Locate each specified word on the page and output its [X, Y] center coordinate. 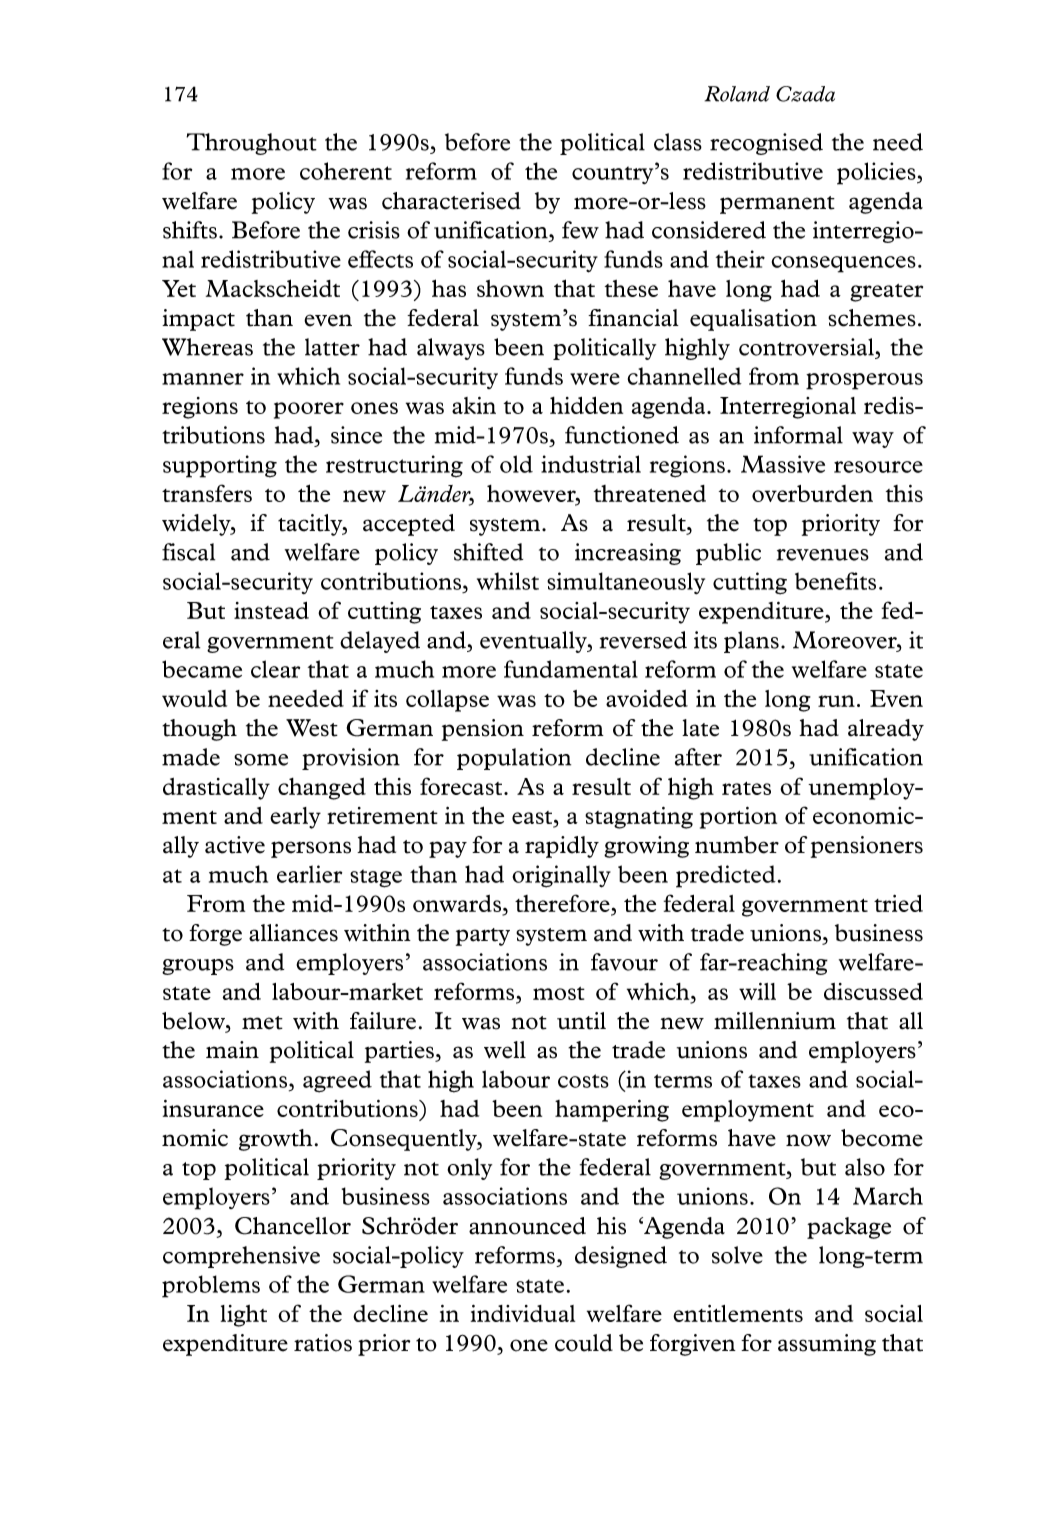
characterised [451, 201]
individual [523, 1313]
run [836, 701]
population [514, 759]
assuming [827, 1345]
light [244, 1316]
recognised [766, 144]
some [261, 760]
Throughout [251, 144]
